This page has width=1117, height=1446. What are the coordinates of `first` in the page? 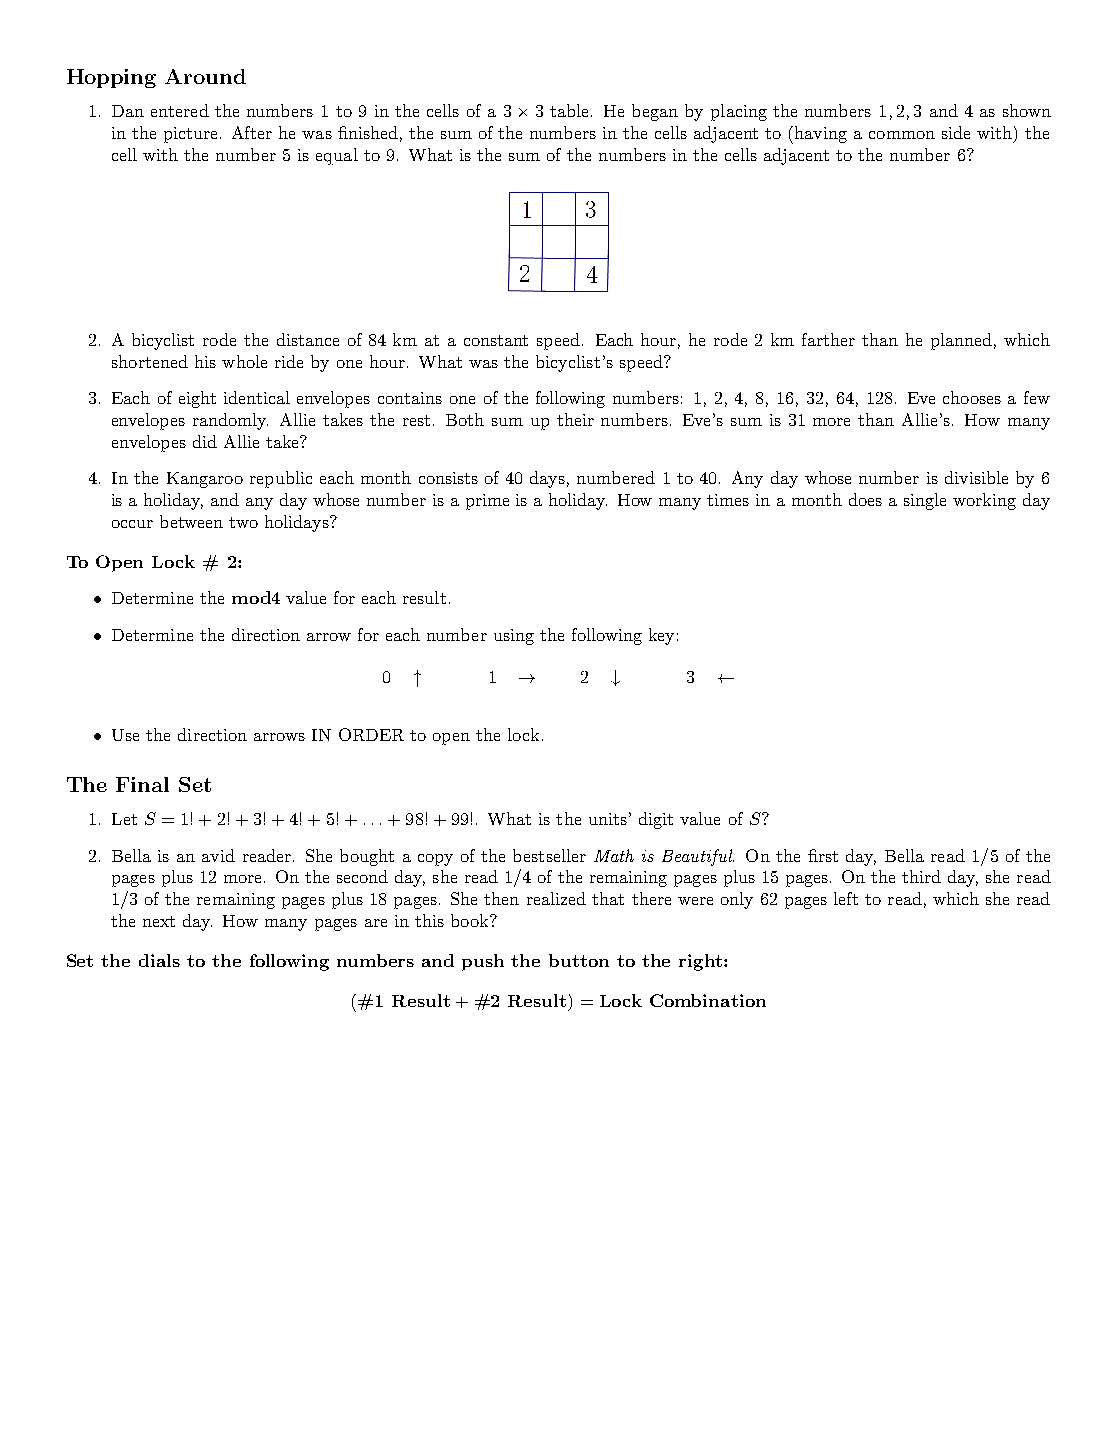 It's located at (823, 855).
